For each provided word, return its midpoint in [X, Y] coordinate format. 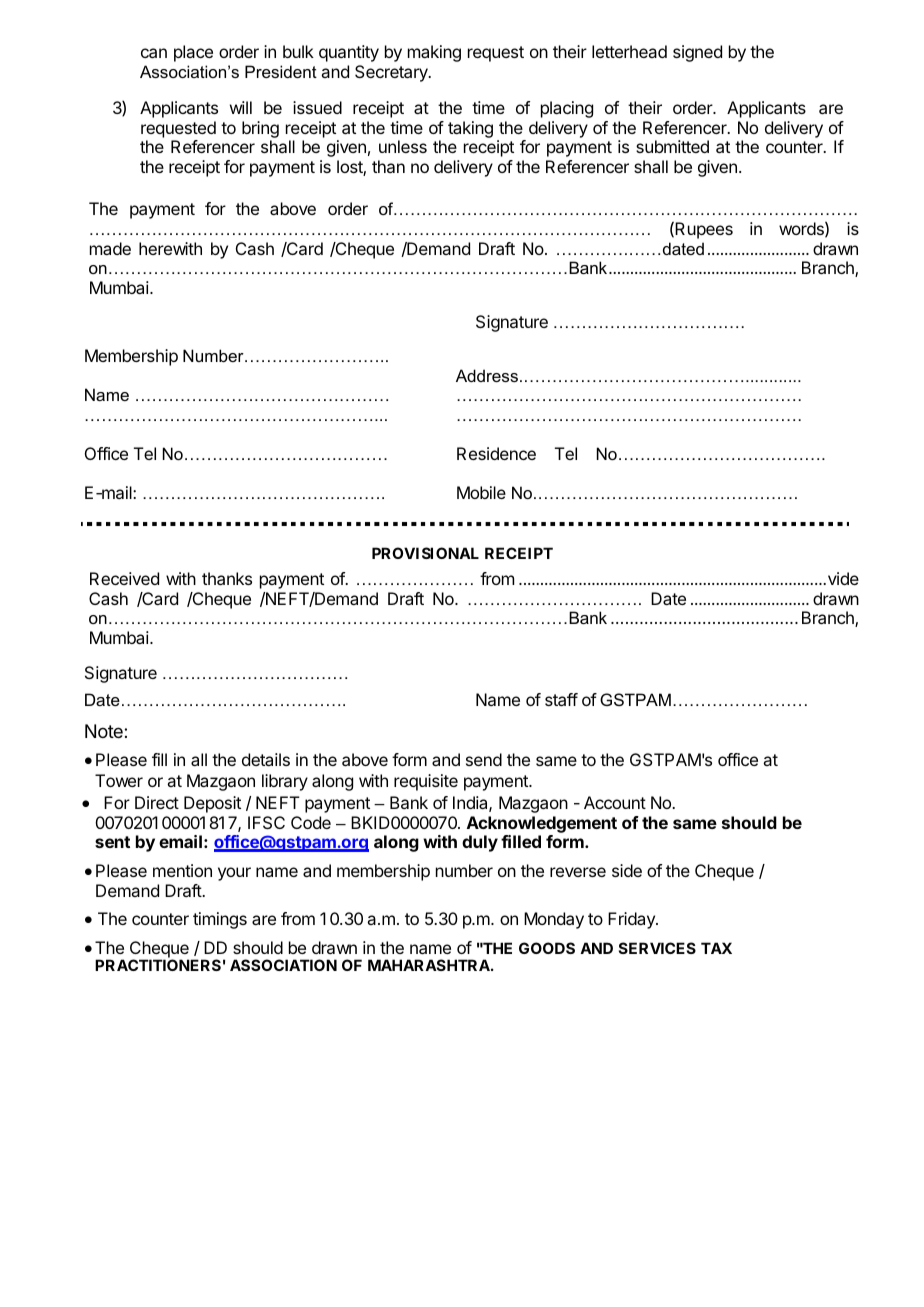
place [193, 53]
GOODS [547, 948]
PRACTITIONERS [158, 965]
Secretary [392, 73]
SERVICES [657, 948]
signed [697, 53]
